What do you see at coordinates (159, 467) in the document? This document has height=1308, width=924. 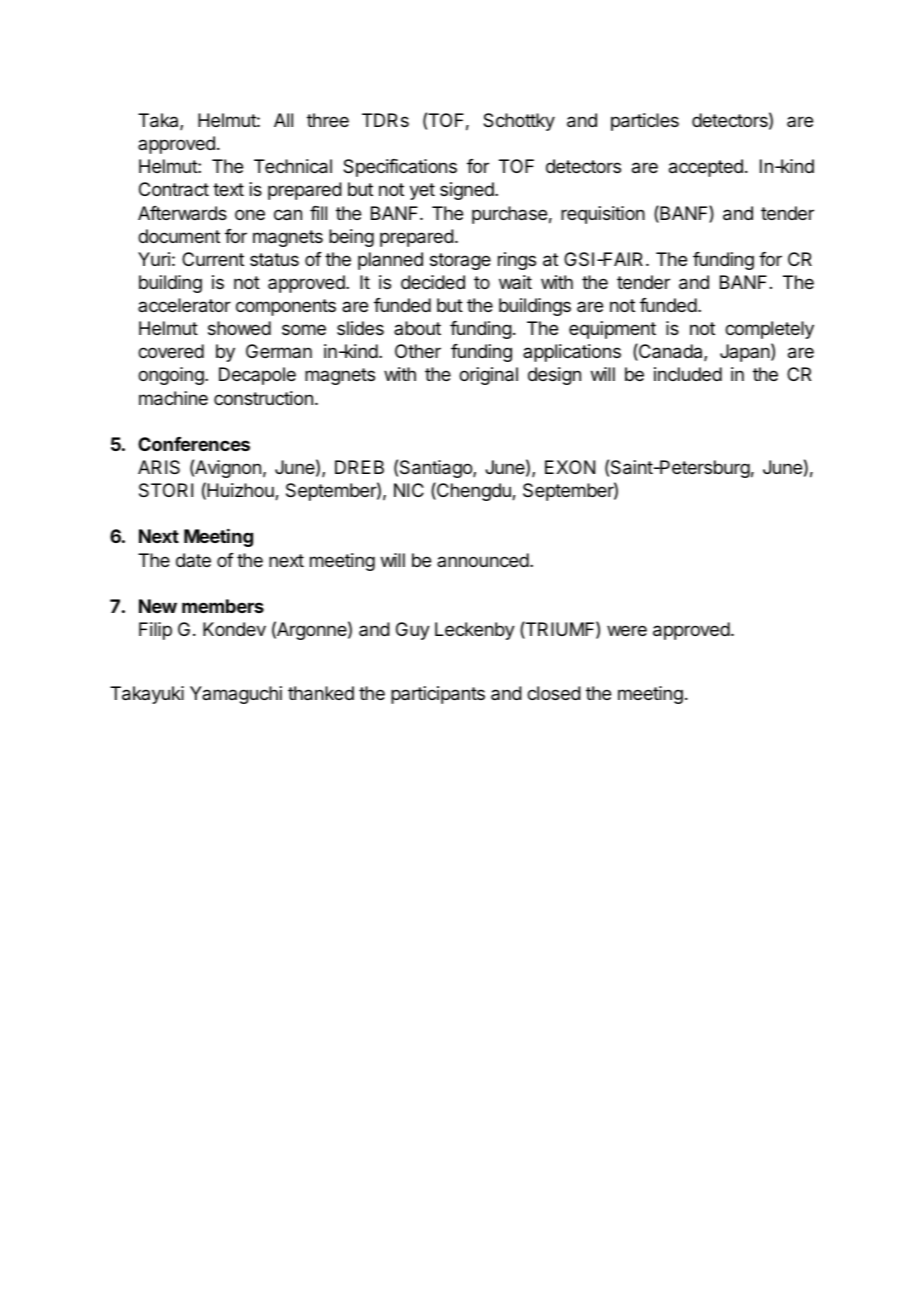 I see `ARIS` at bounding box center [159, 467].
